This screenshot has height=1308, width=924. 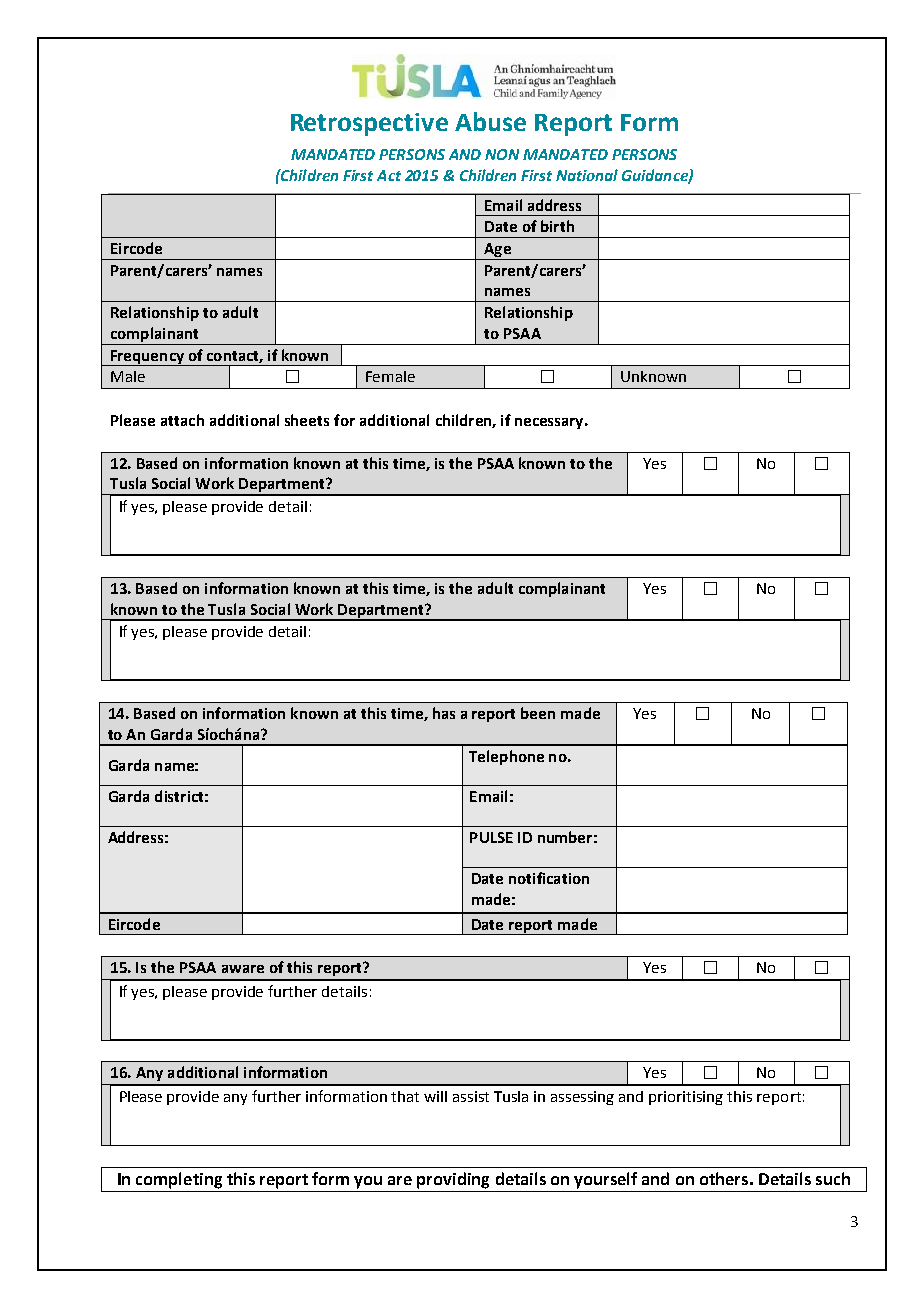 I want to click on Telephone, so click(x=506, y=757).
